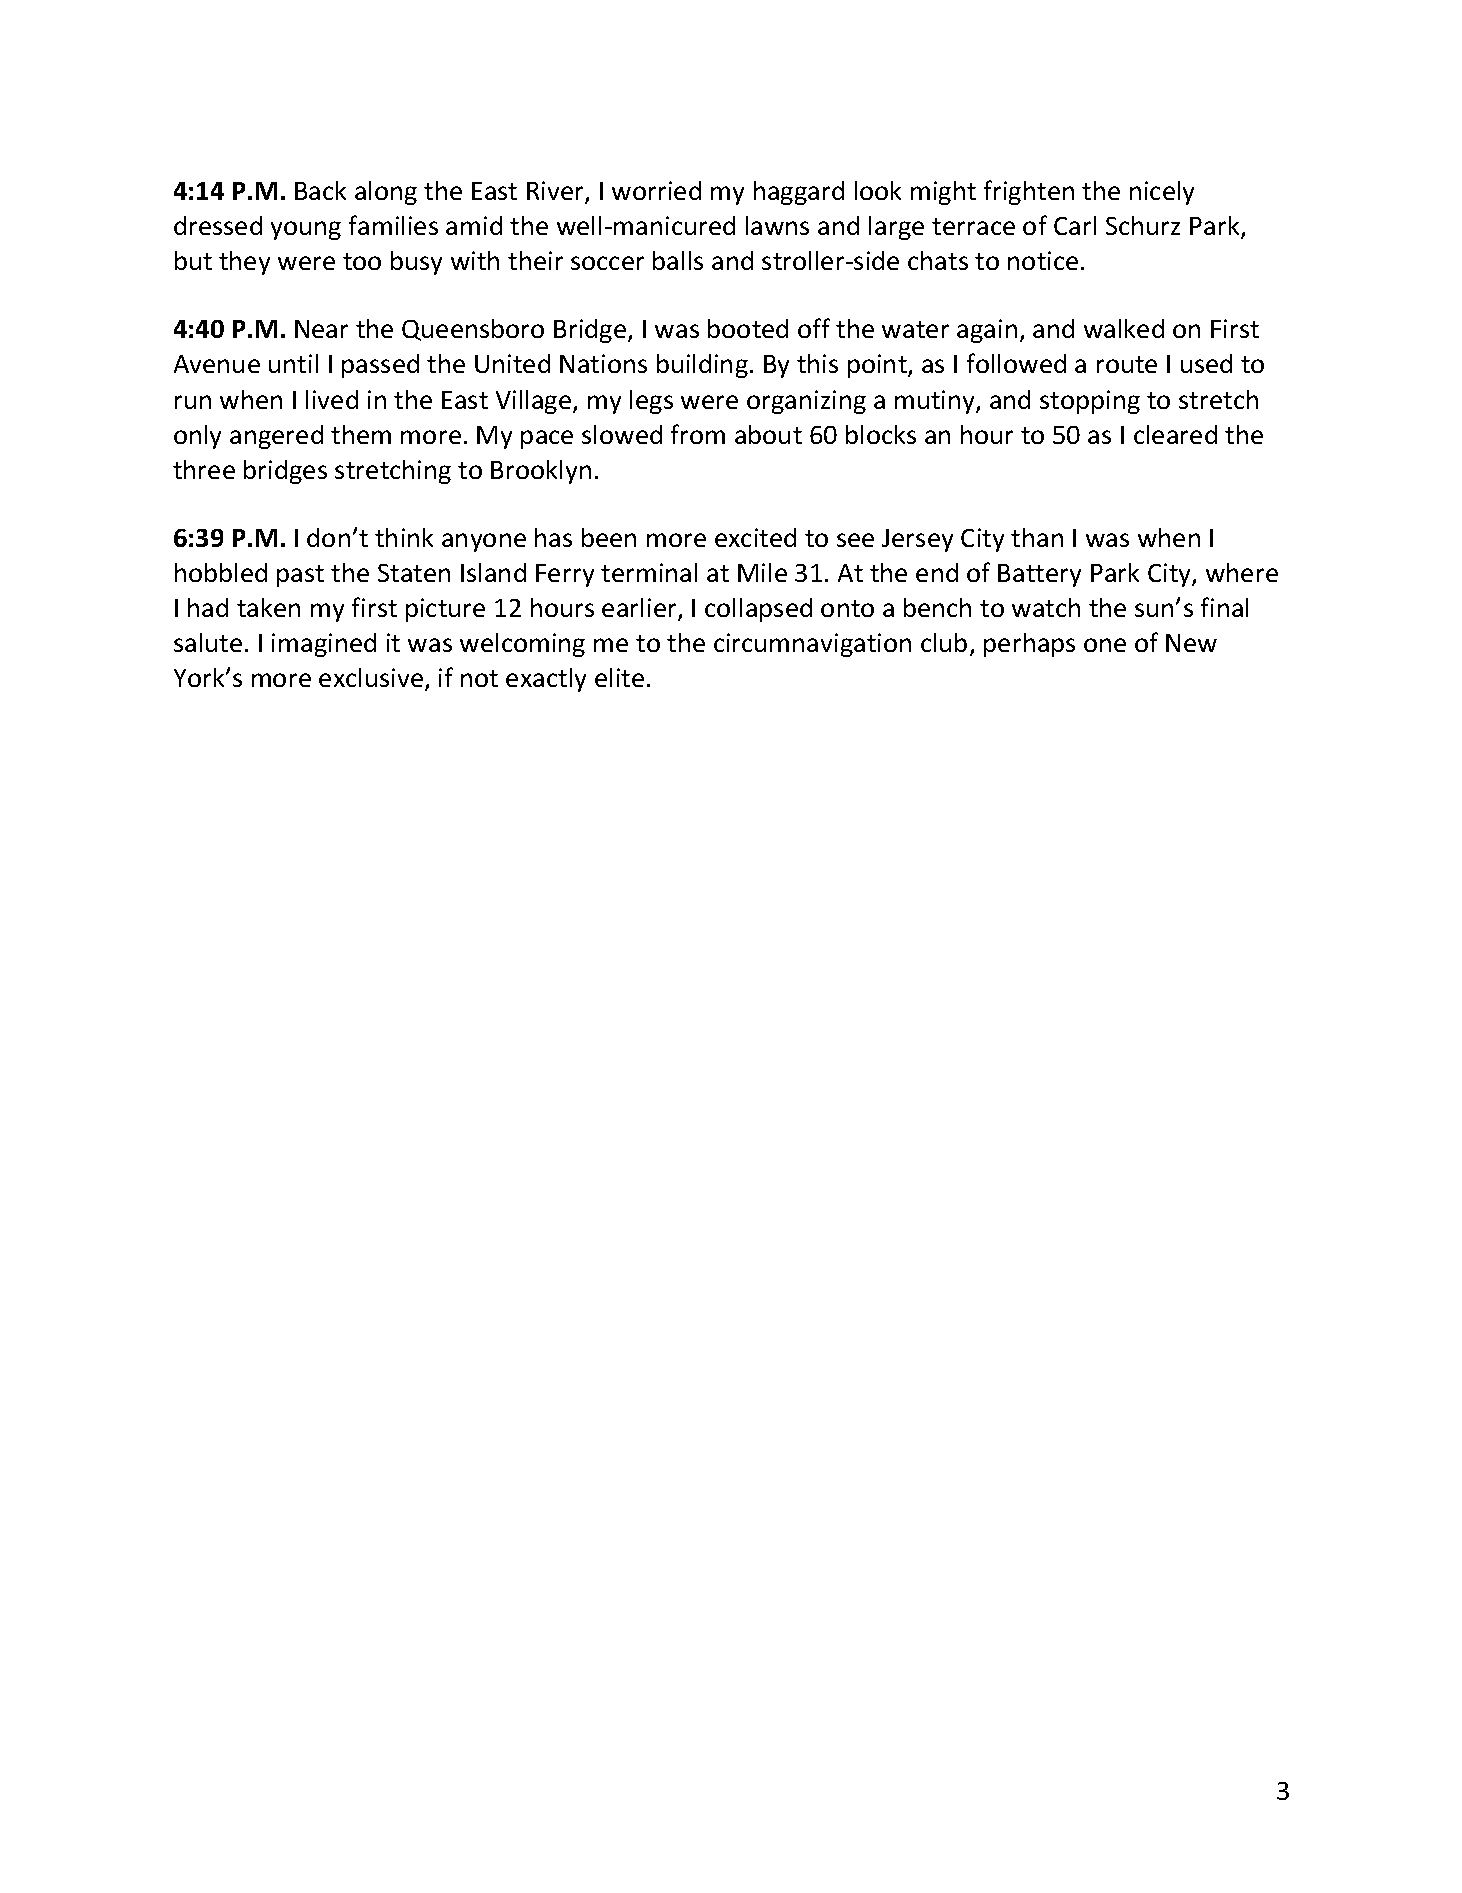 The width and height of the screenshot is (1462, 1893). Describe the element at coordinates (656, 190) in the screenshot. I see `worried` at that location.
